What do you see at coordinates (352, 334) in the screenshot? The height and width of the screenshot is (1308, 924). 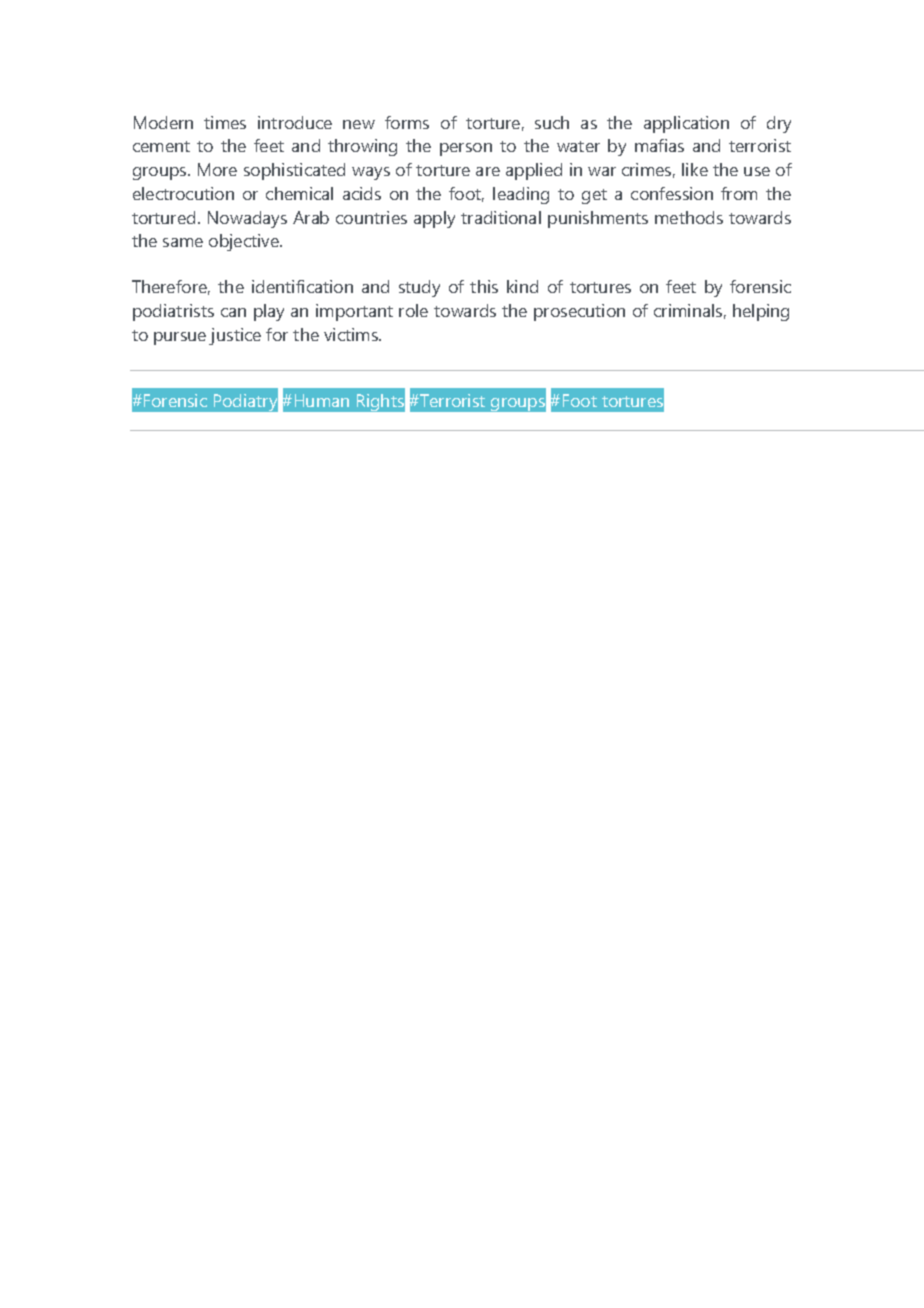 I see `victims` at bounding box center [352, 334].
